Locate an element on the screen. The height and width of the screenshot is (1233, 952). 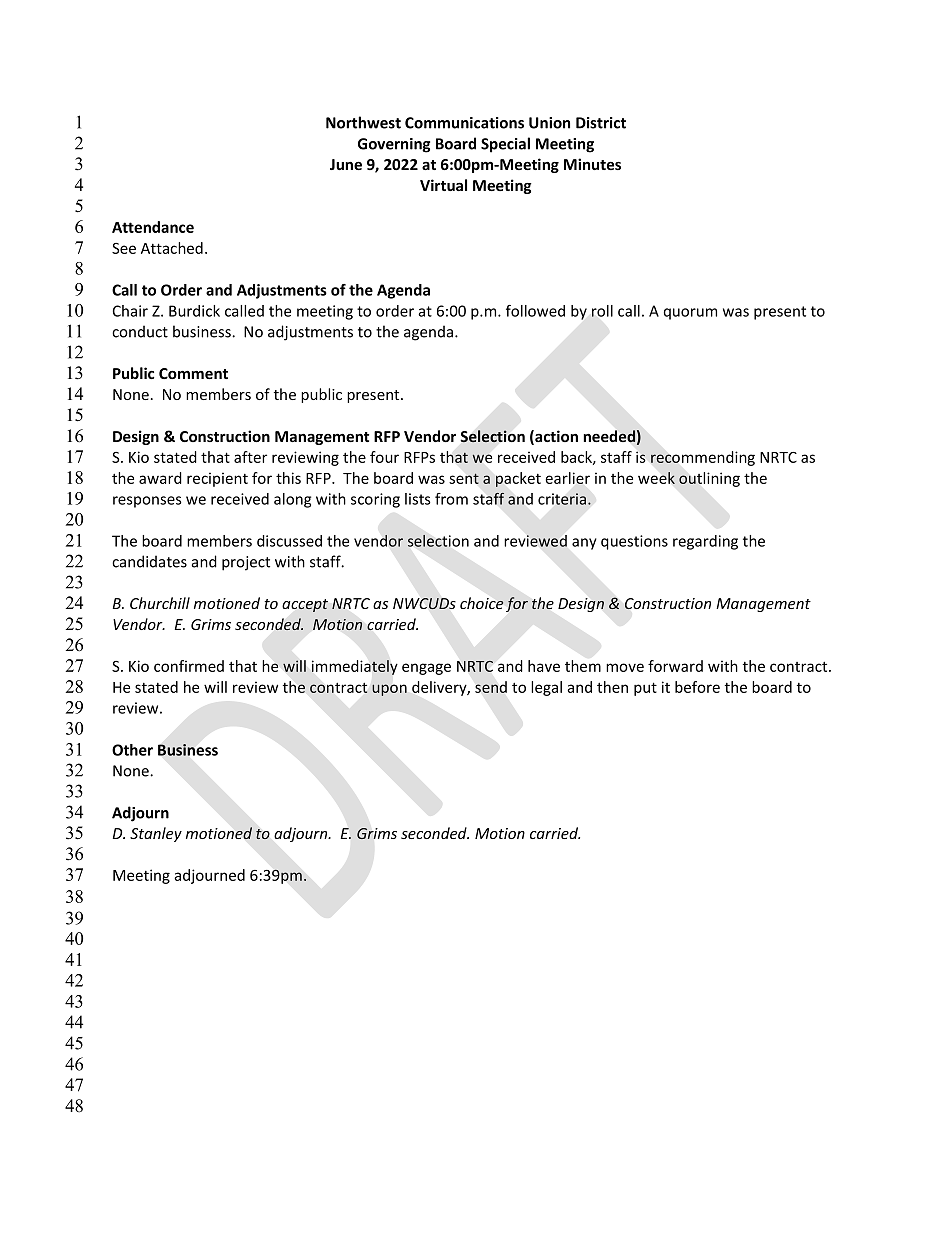
put is located at coordinates (645, 689).
